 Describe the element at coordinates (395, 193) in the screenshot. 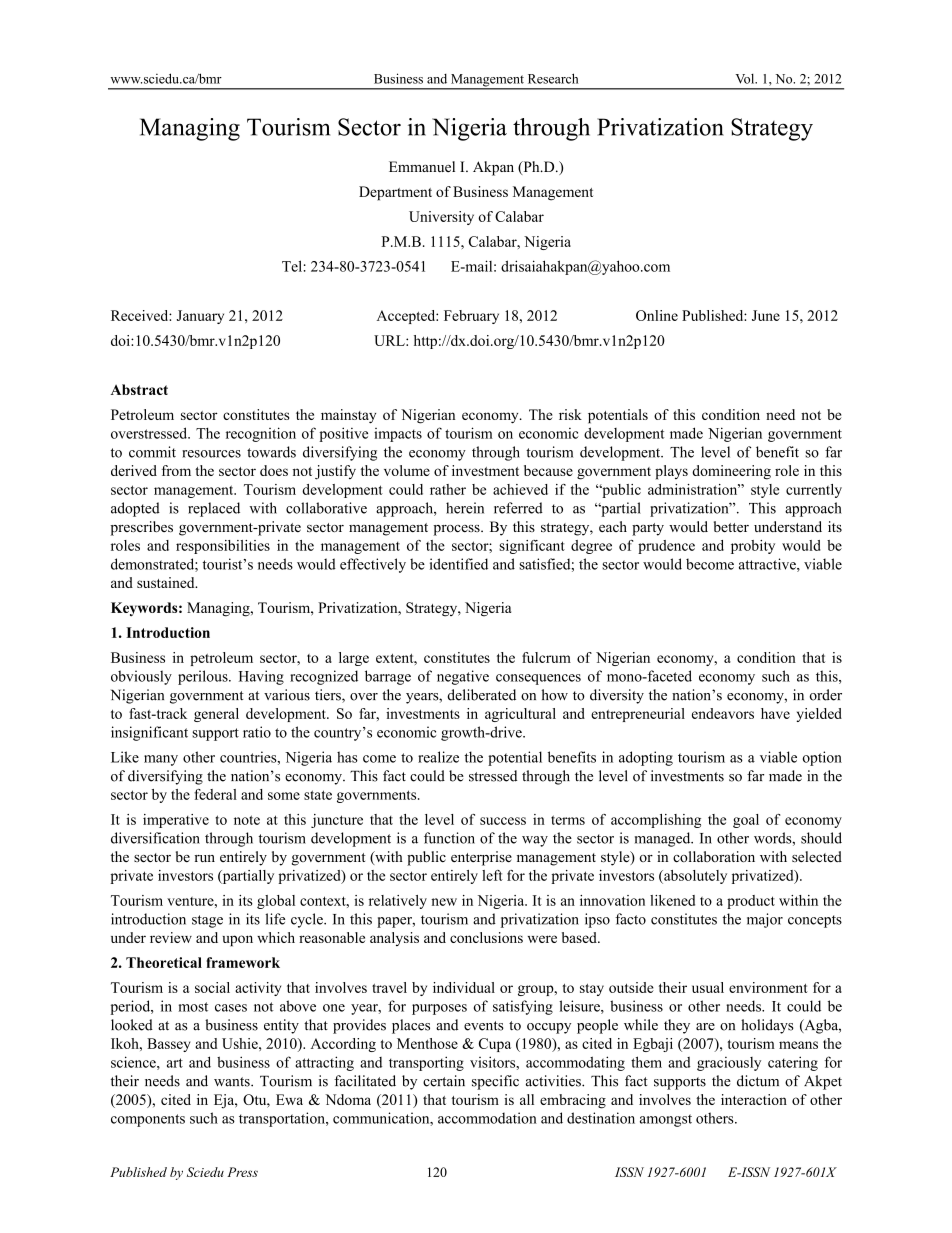

I see `Department` at that location.
